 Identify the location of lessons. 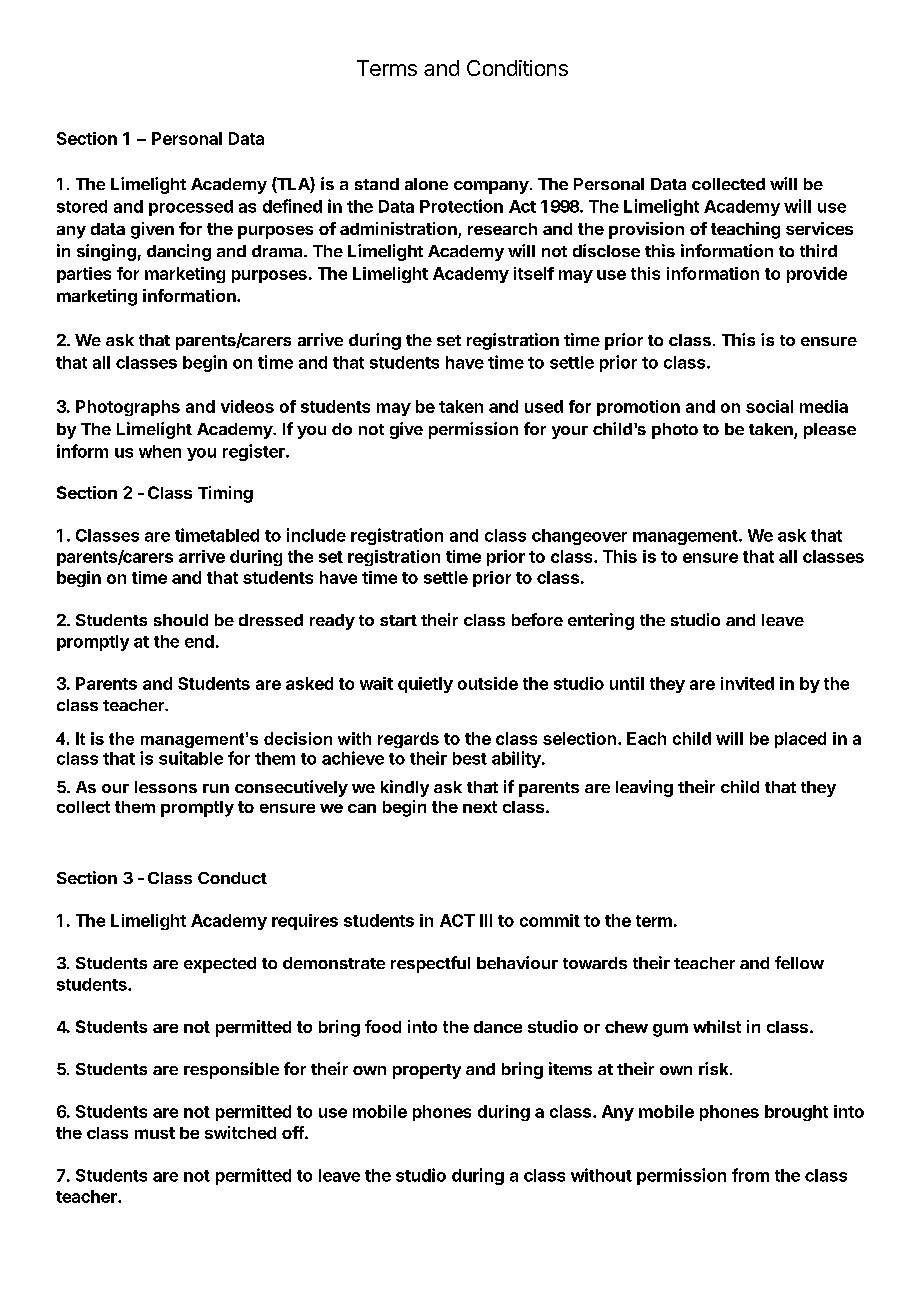
(166, 787).
